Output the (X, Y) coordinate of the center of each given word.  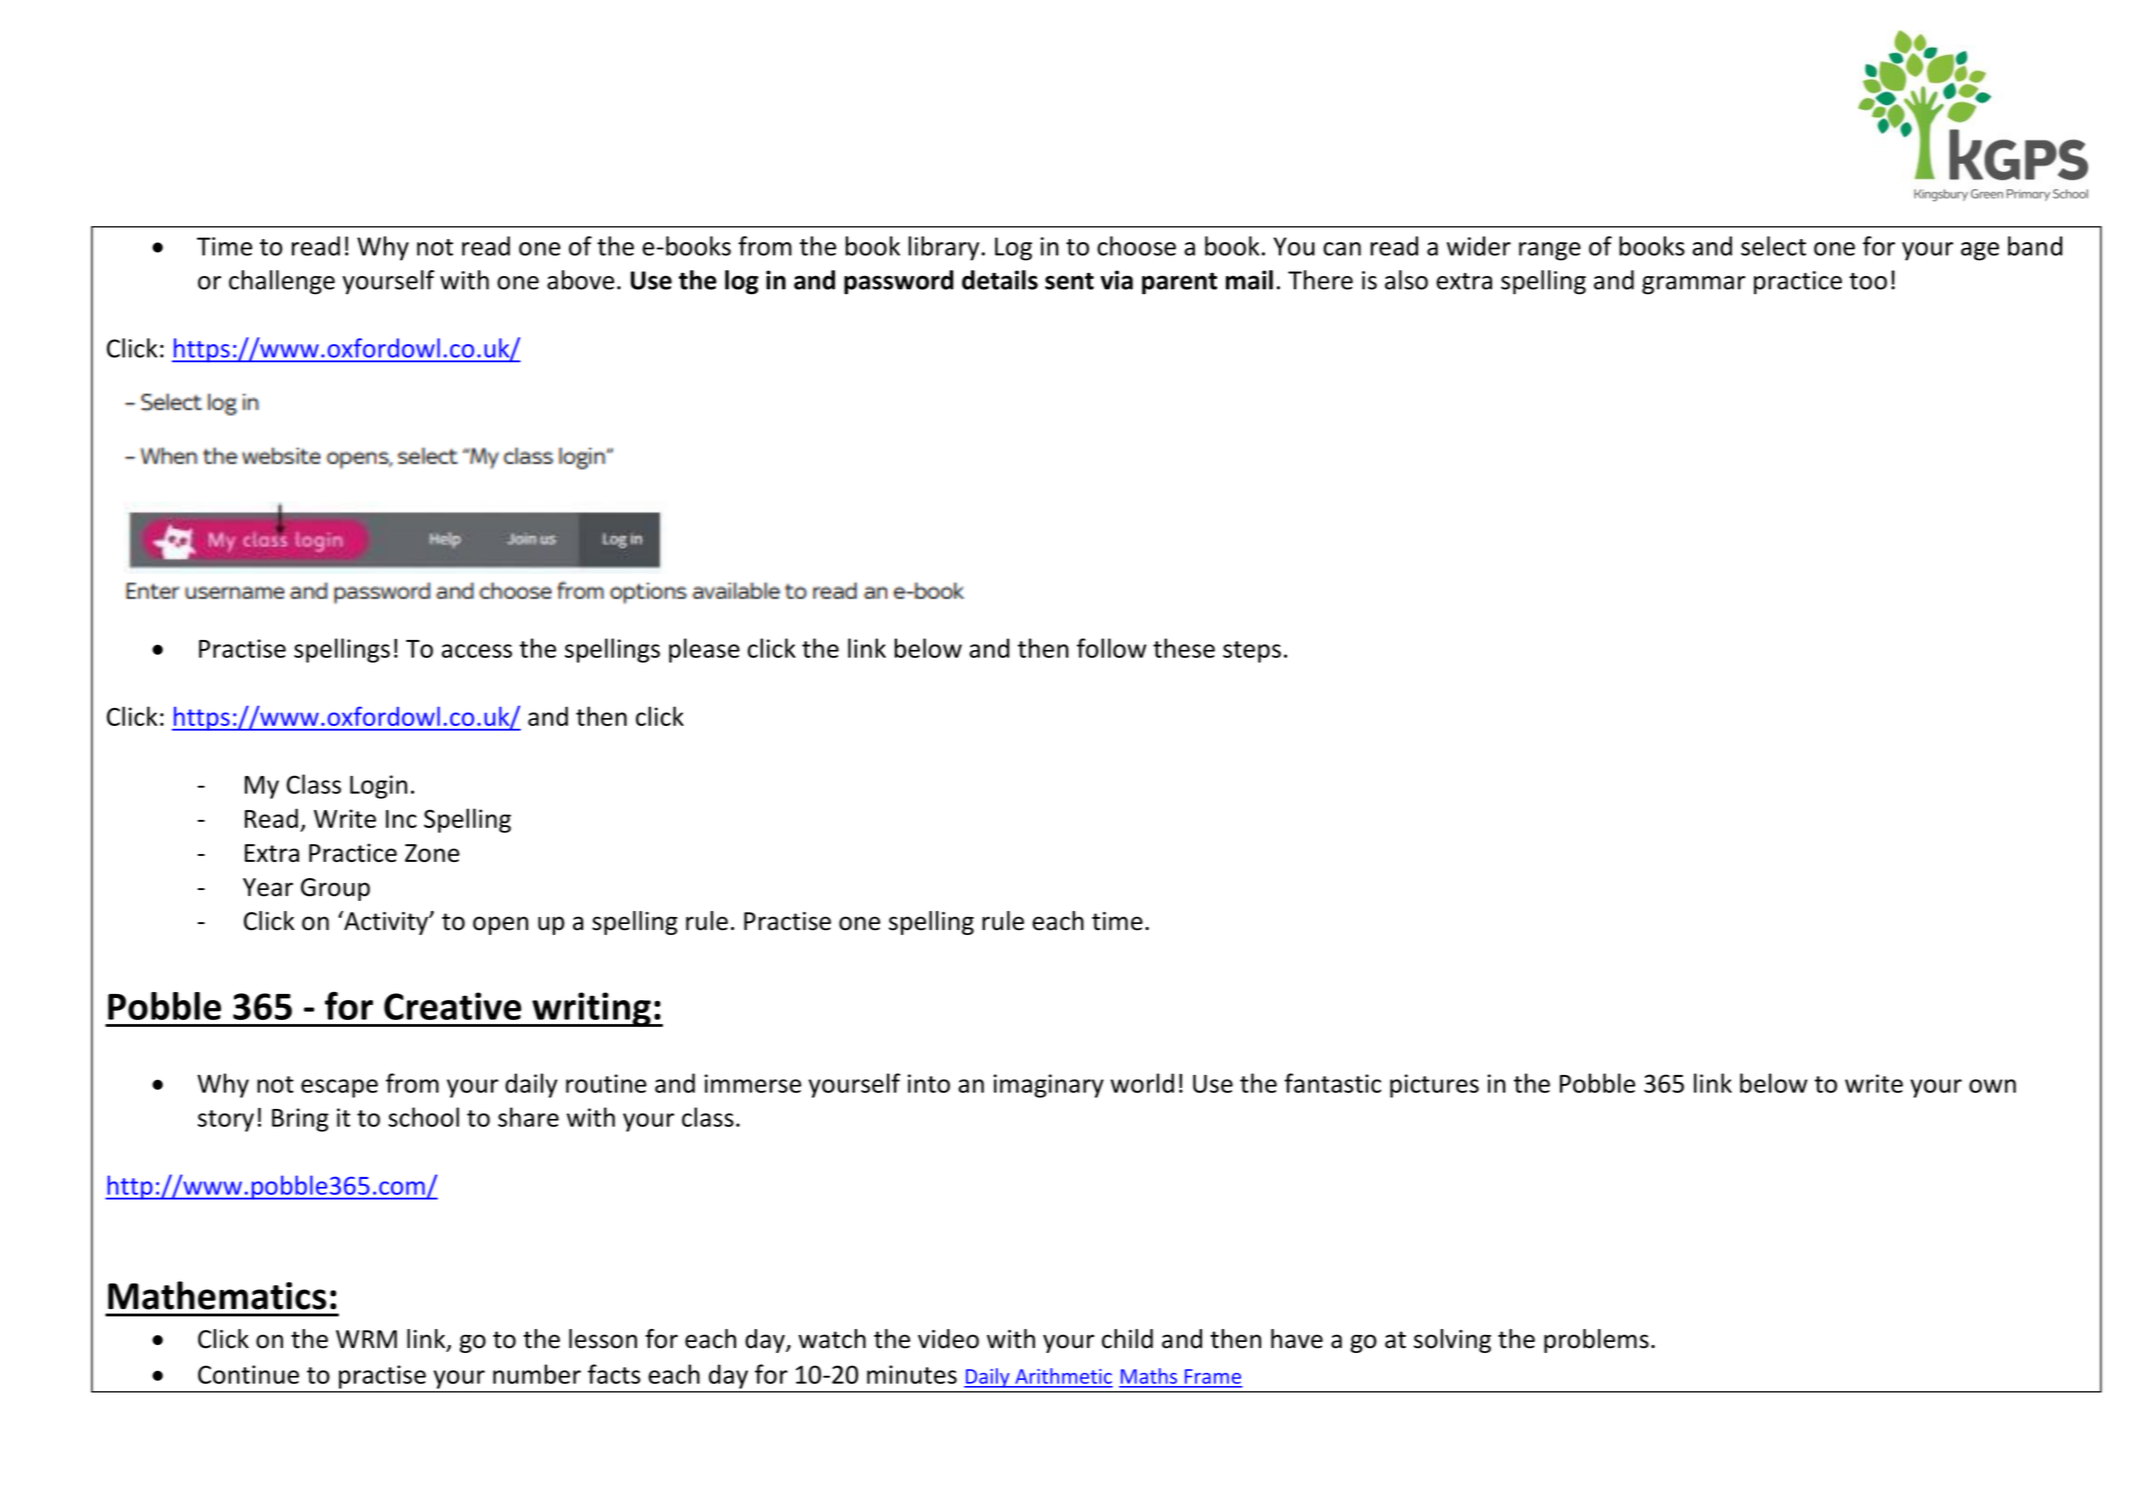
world (1142, 1083)
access (477, 651)
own (1992, 1086)
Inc (401, 819)
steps (1252, 652)
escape (339, 1088)
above (580, 280)
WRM (366, 1339)
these (1184, 648)
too (1868, 281)
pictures (1434, 1086)
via (1117, 280)
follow (1112, 648)
